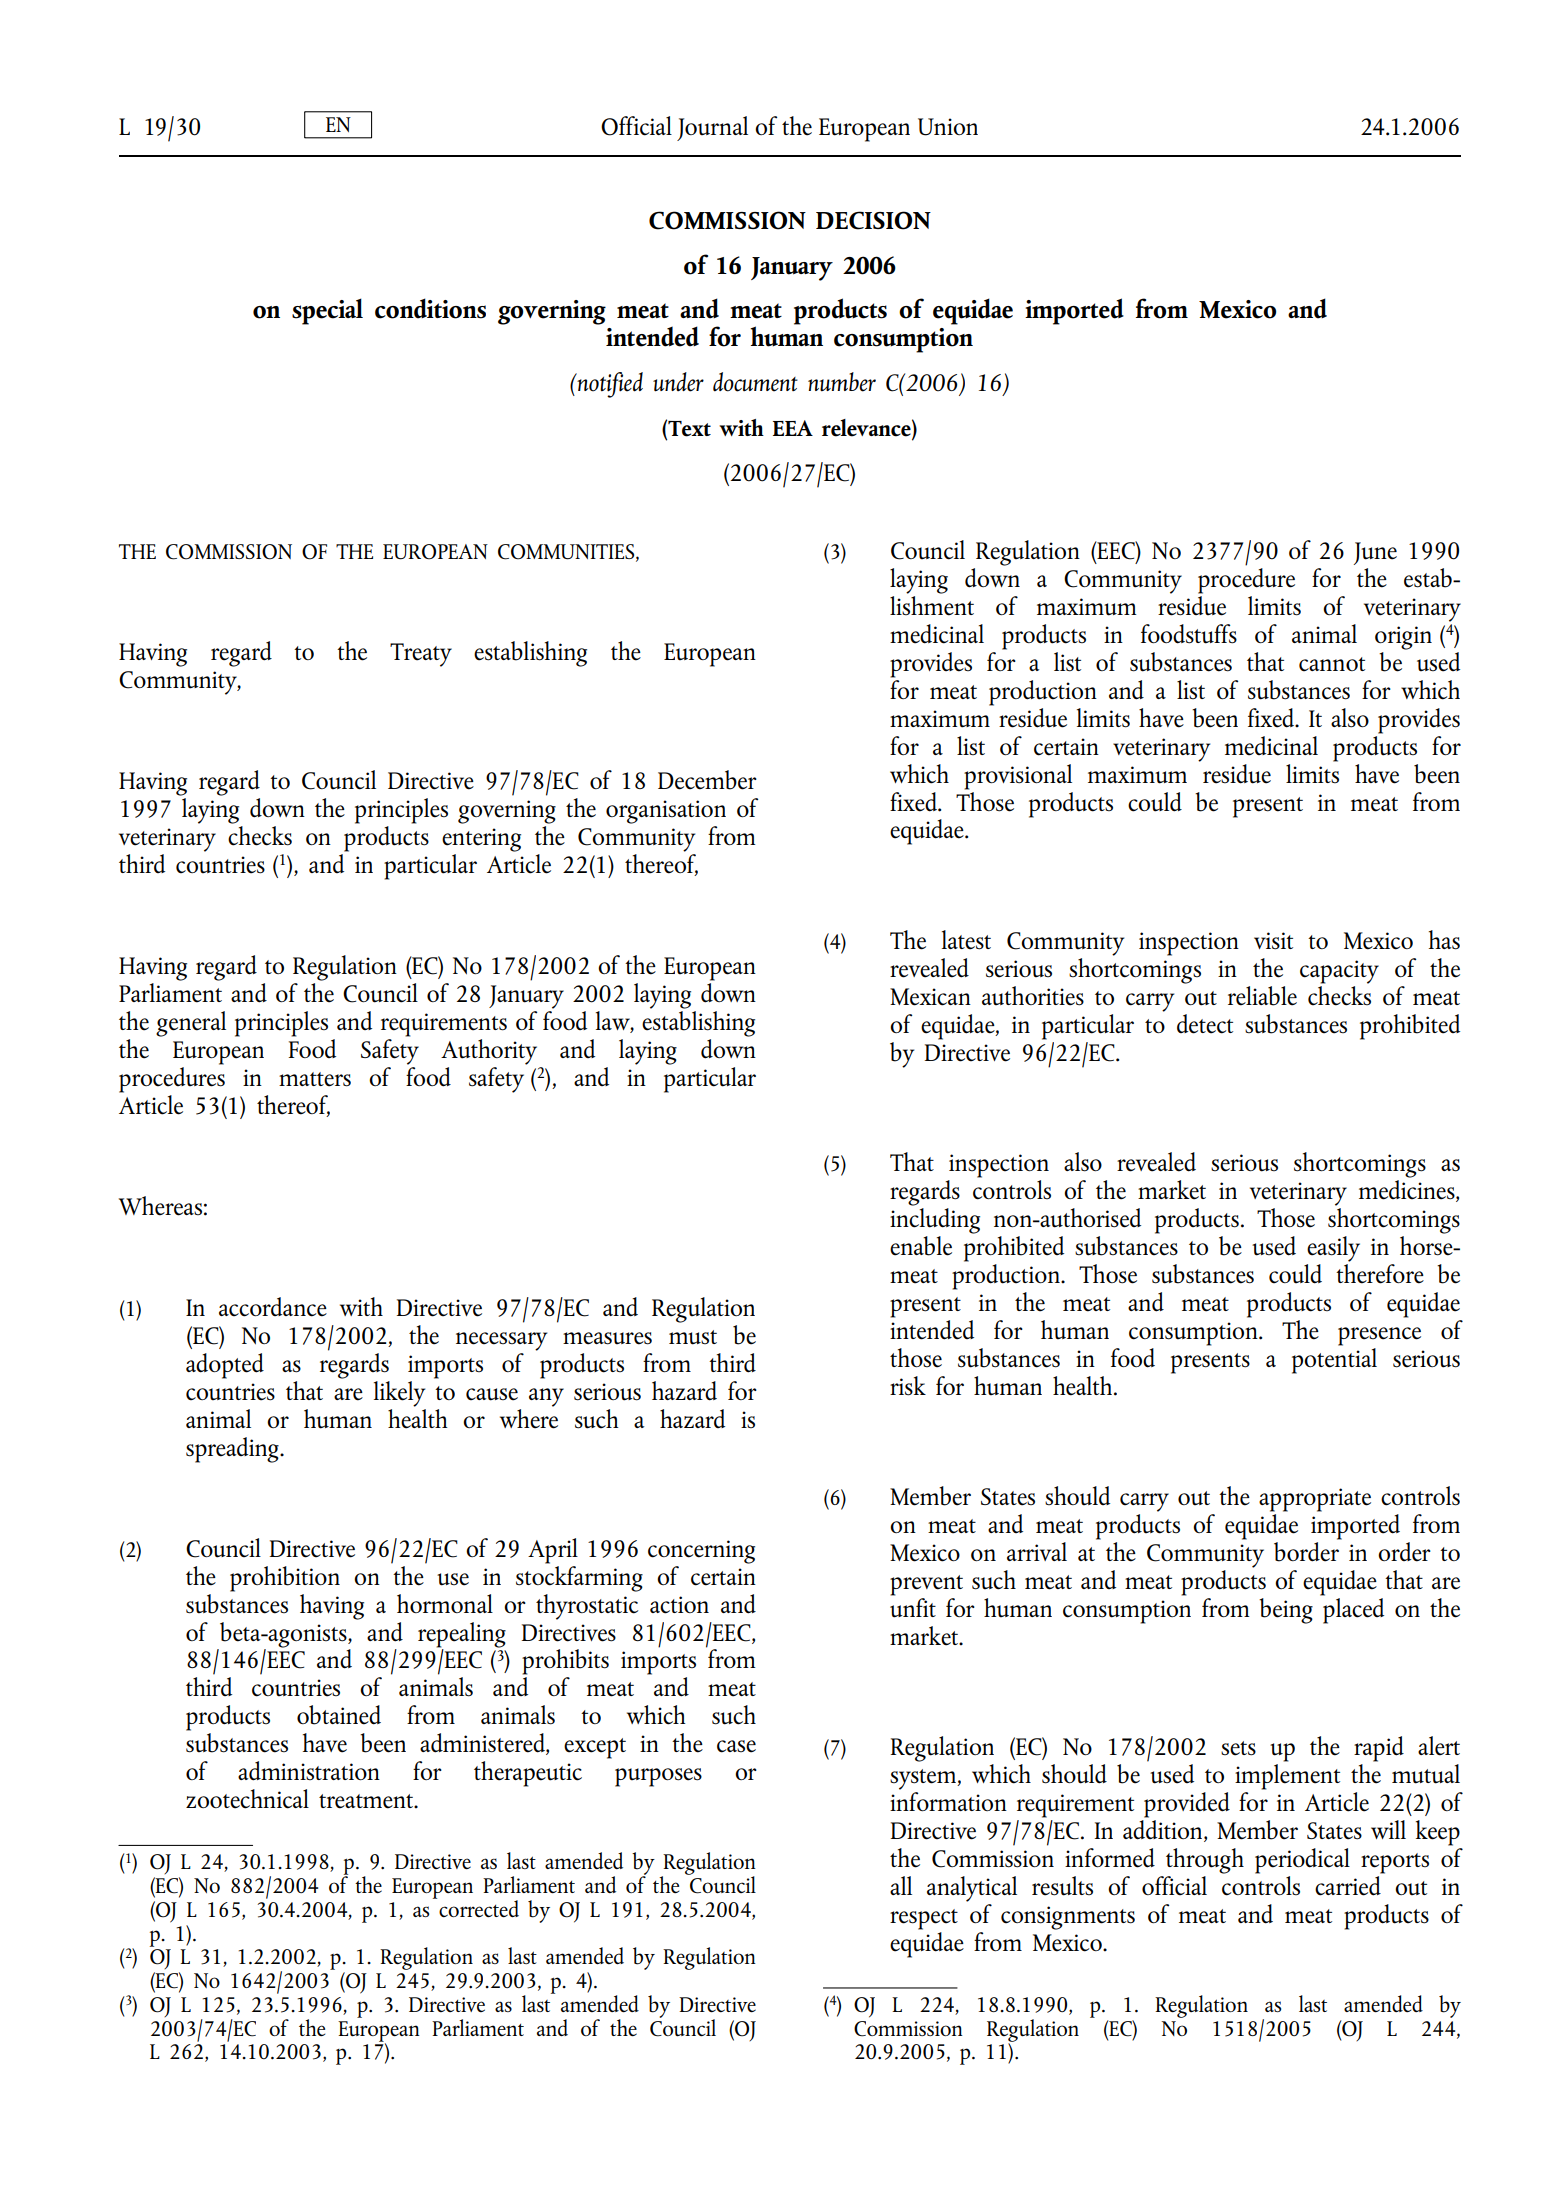 The height and width of the page is (2208, 1560). Describe the element at coordinates (948, 127) in the page. I see `Union` at that location.
